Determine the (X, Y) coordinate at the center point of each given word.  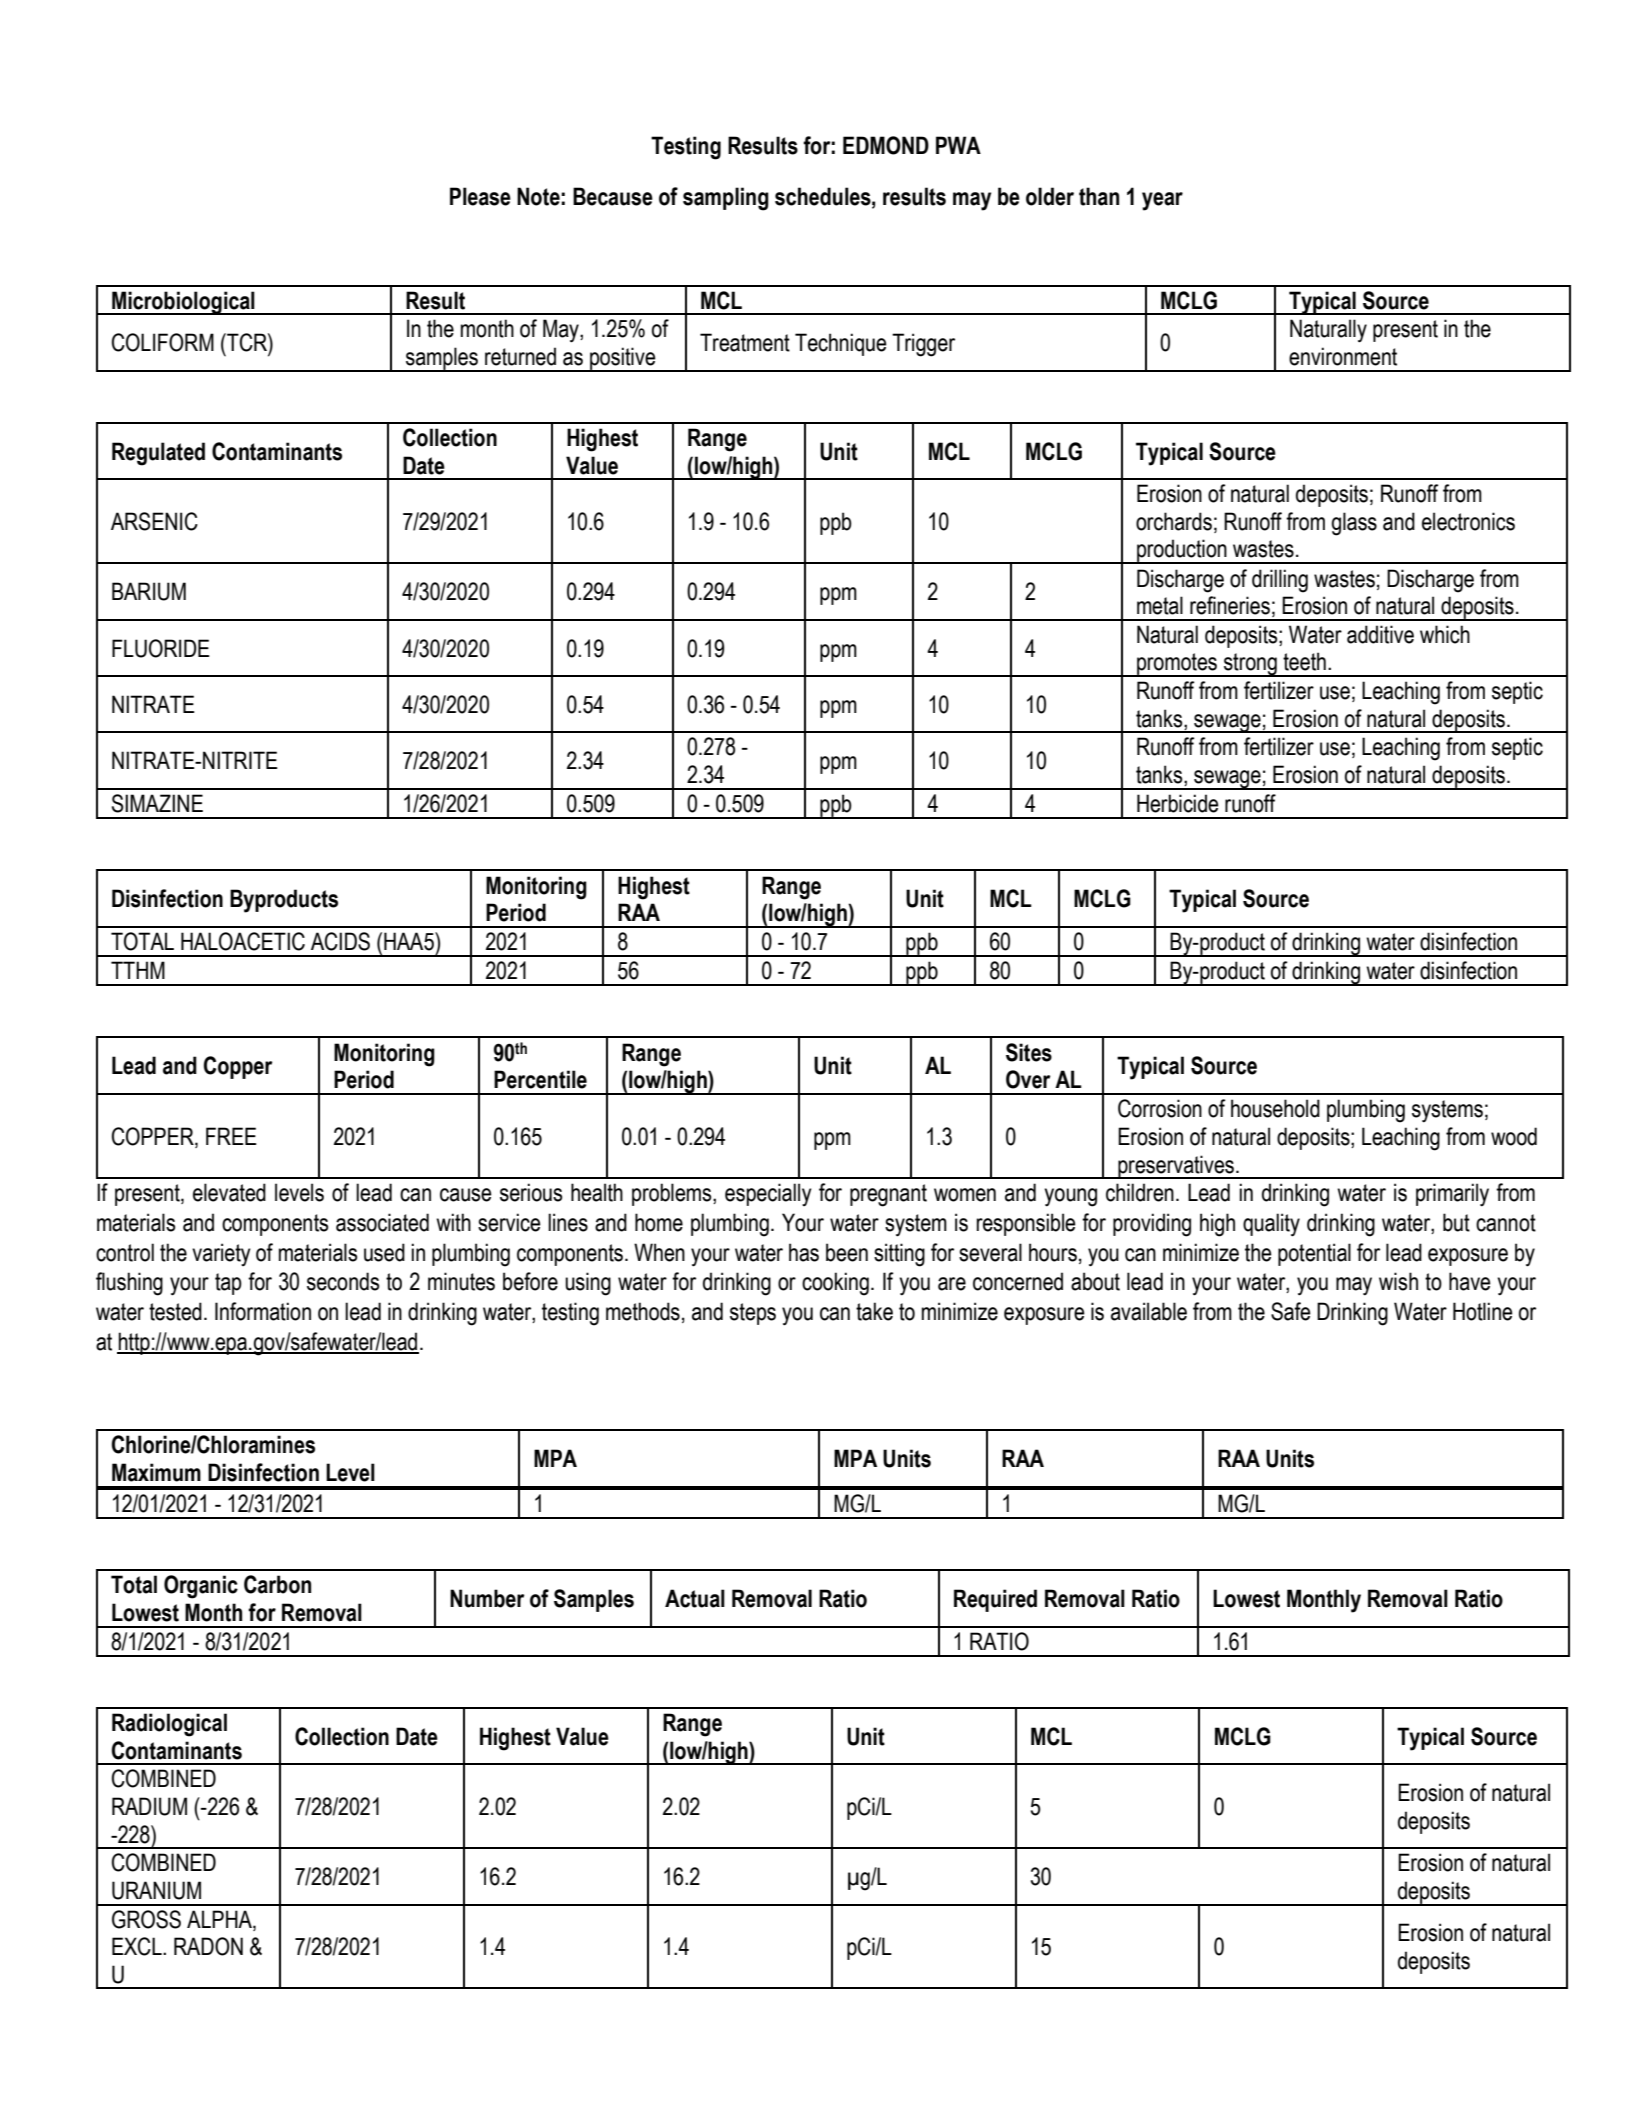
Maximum (156, 1472)
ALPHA (220, 1919)
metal (1160, 605)
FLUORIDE (161, 648)
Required (995, 1600)
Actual (695, 1598)
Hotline (1483, 1311)
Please (480, 196)
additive (1380, 634)
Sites (1029, 1052)
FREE (231, 1136)
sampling (726, 199)
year (1162, 201)
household (1275, 1108)
